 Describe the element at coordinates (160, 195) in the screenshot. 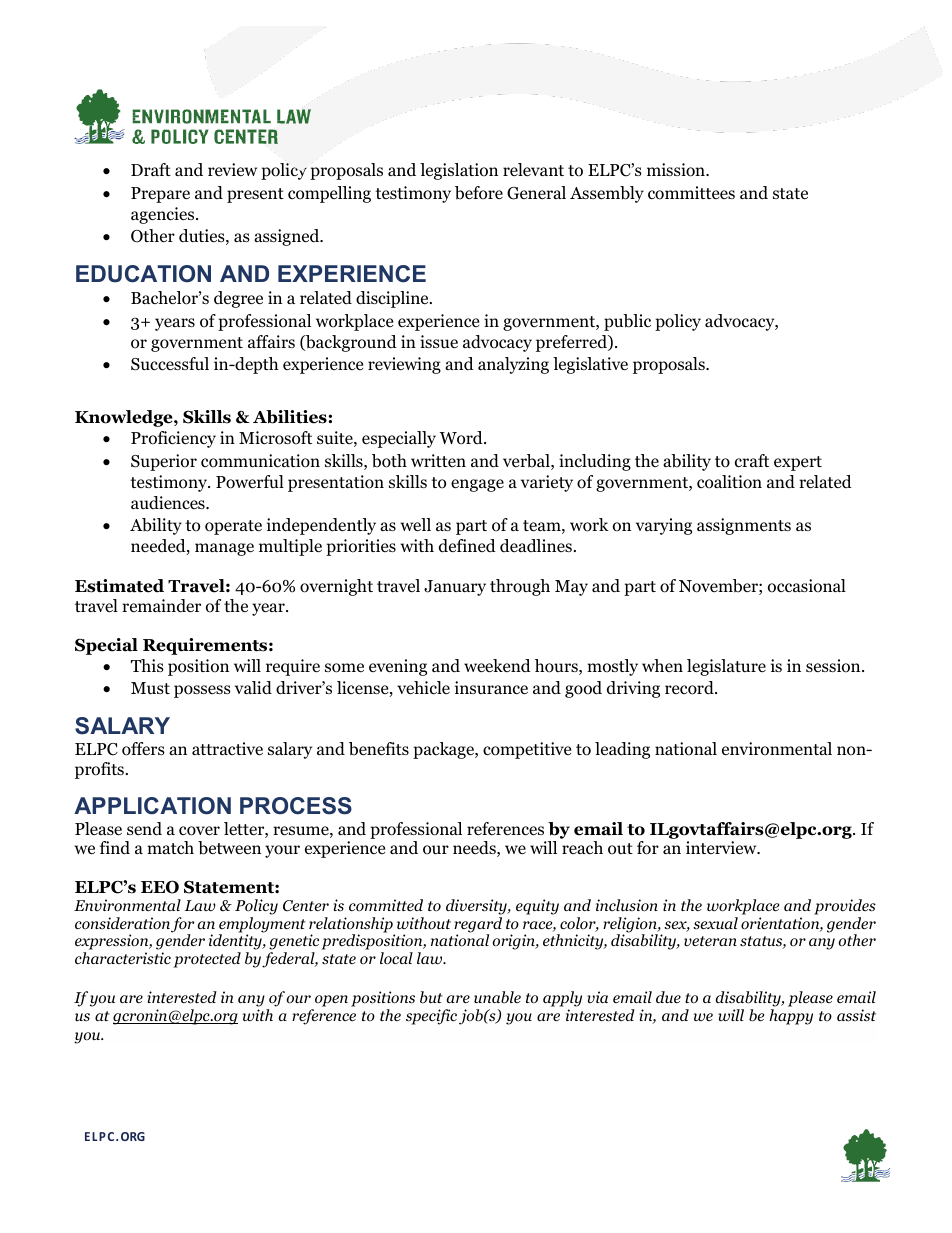

I see `Prepare` at that location.
